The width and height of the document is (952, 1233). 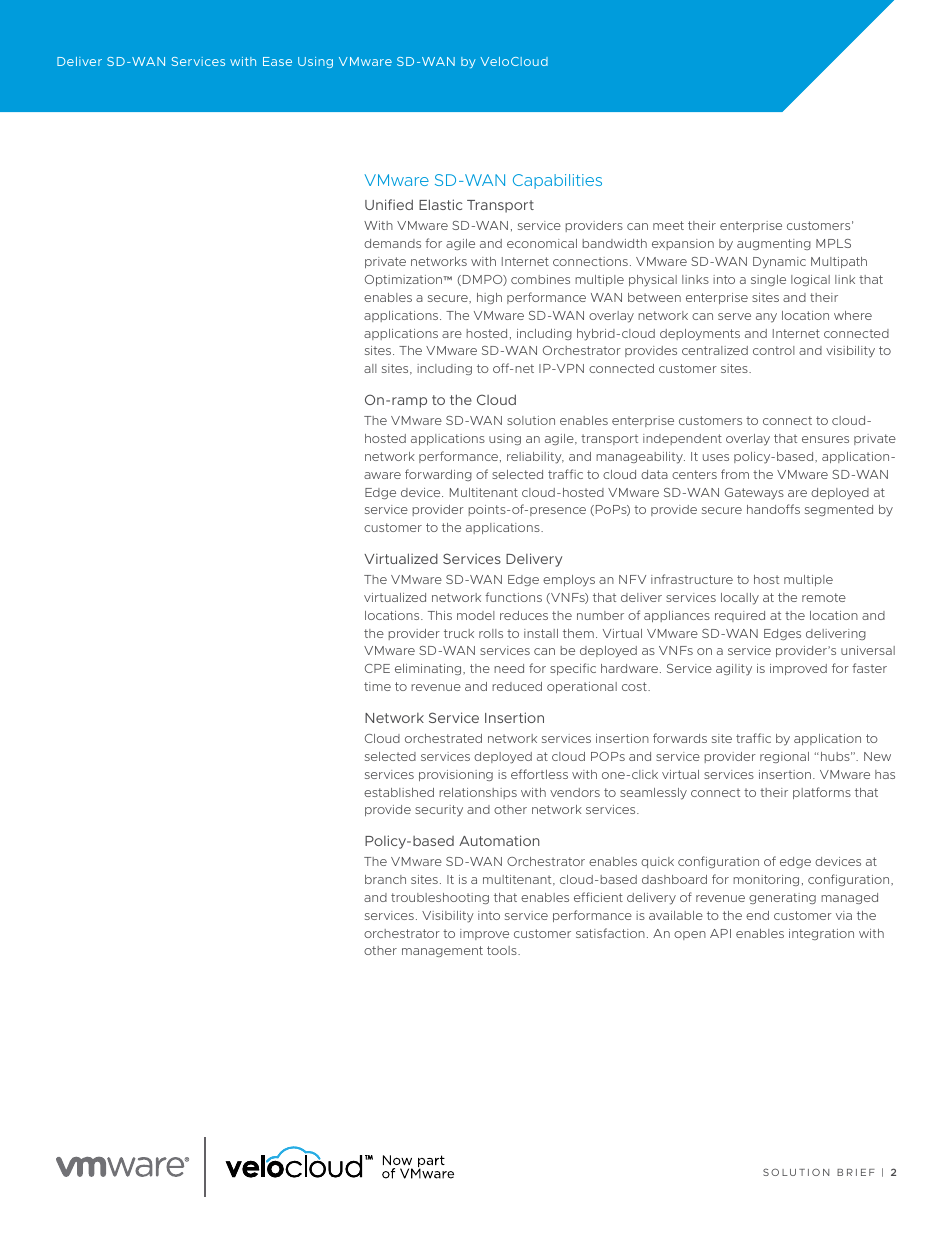 What do you see at coordinates (557, 181) in the document?
I see `Capabilities` at bounding box center [557, 181].
